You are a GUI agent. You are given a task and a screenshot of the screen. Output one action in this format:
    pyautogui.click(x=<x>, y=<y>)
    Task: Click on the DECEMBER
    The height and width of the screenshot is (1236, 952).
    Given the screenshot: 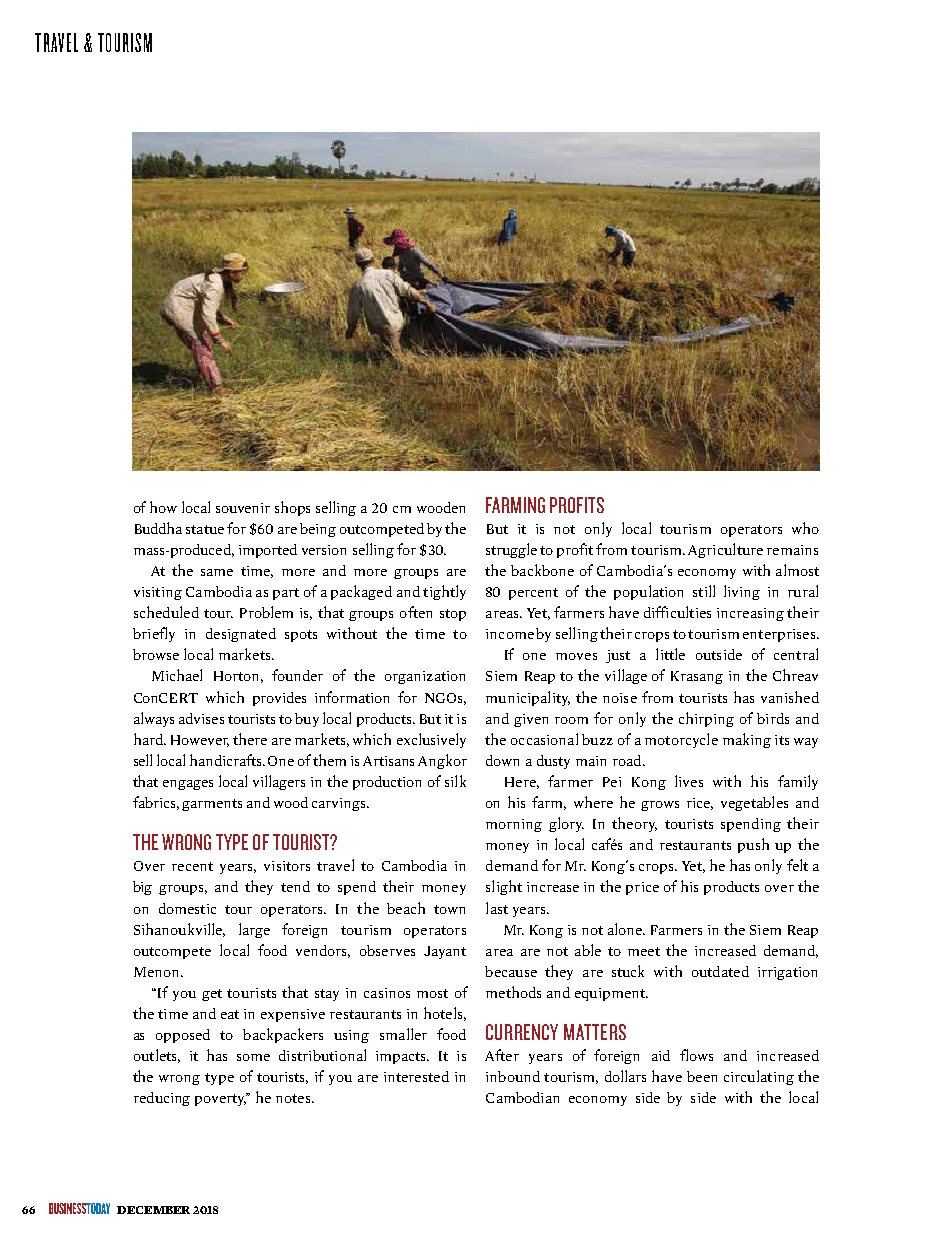 What is the action you would take?
    pyautogui.click(x=153, y=1210)
